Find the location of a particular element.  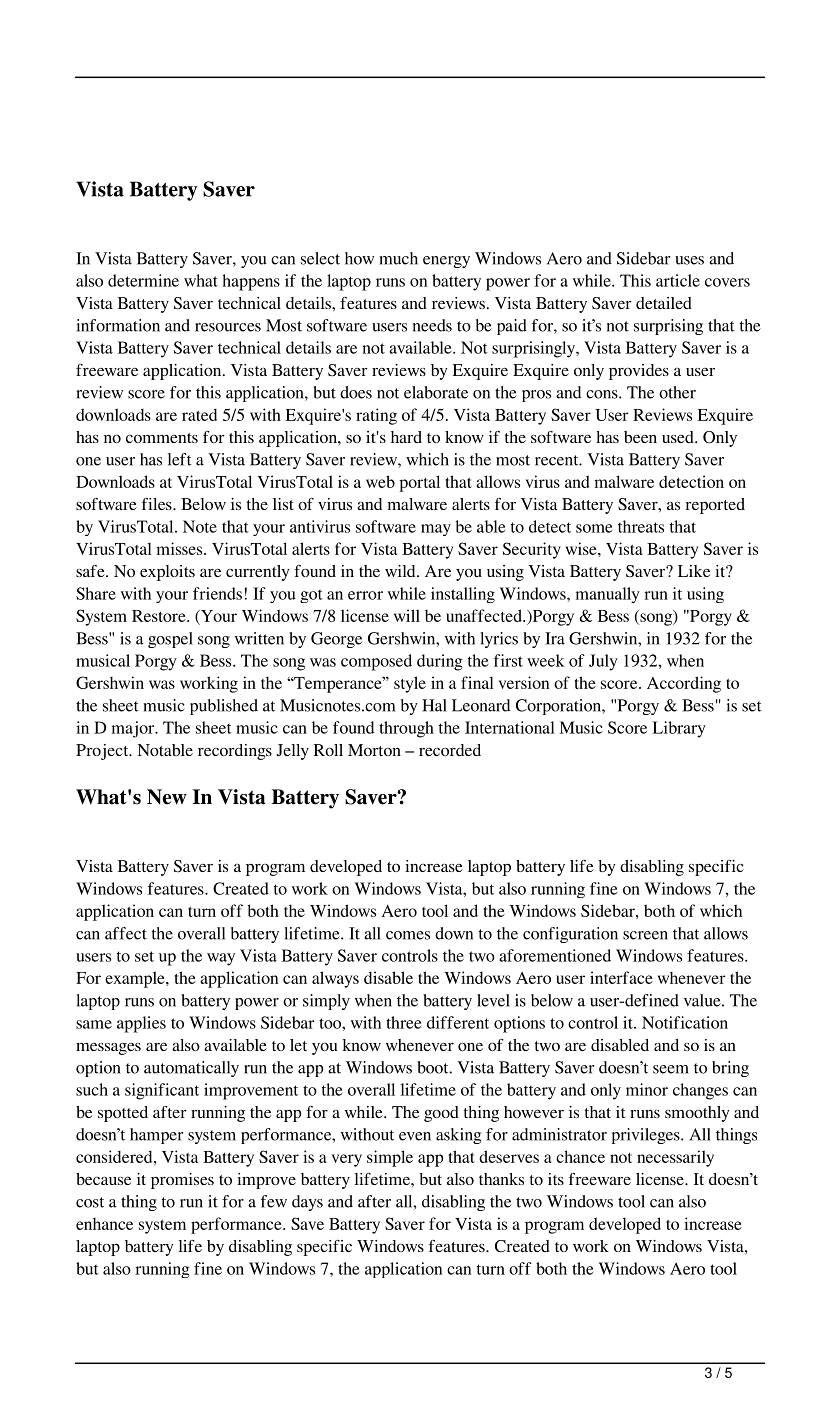

example is located at coordinates (136, 979).
